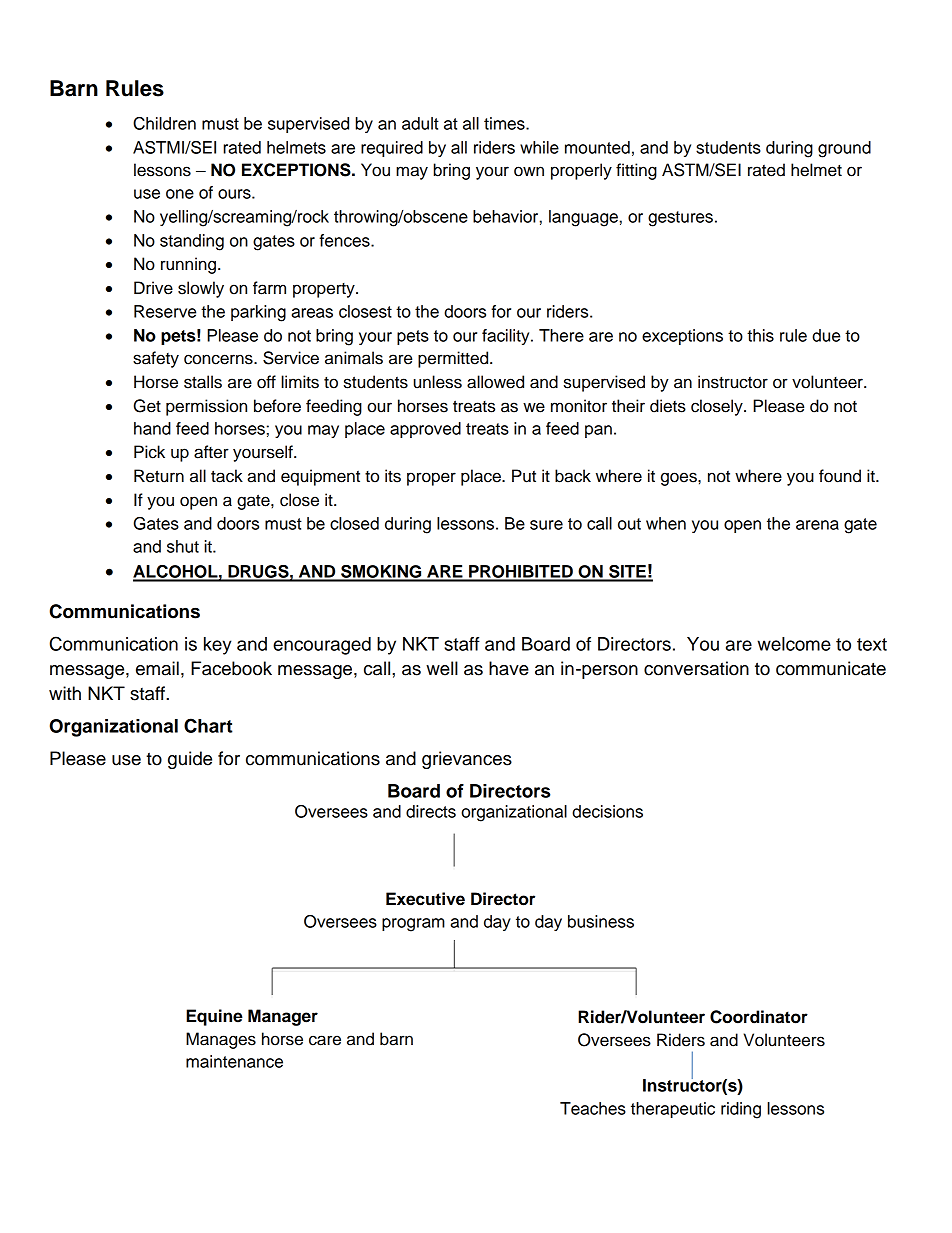  What do you see at coordinates (164, 123) in the image?
I see `Children` at bounding box center [164, 123].
